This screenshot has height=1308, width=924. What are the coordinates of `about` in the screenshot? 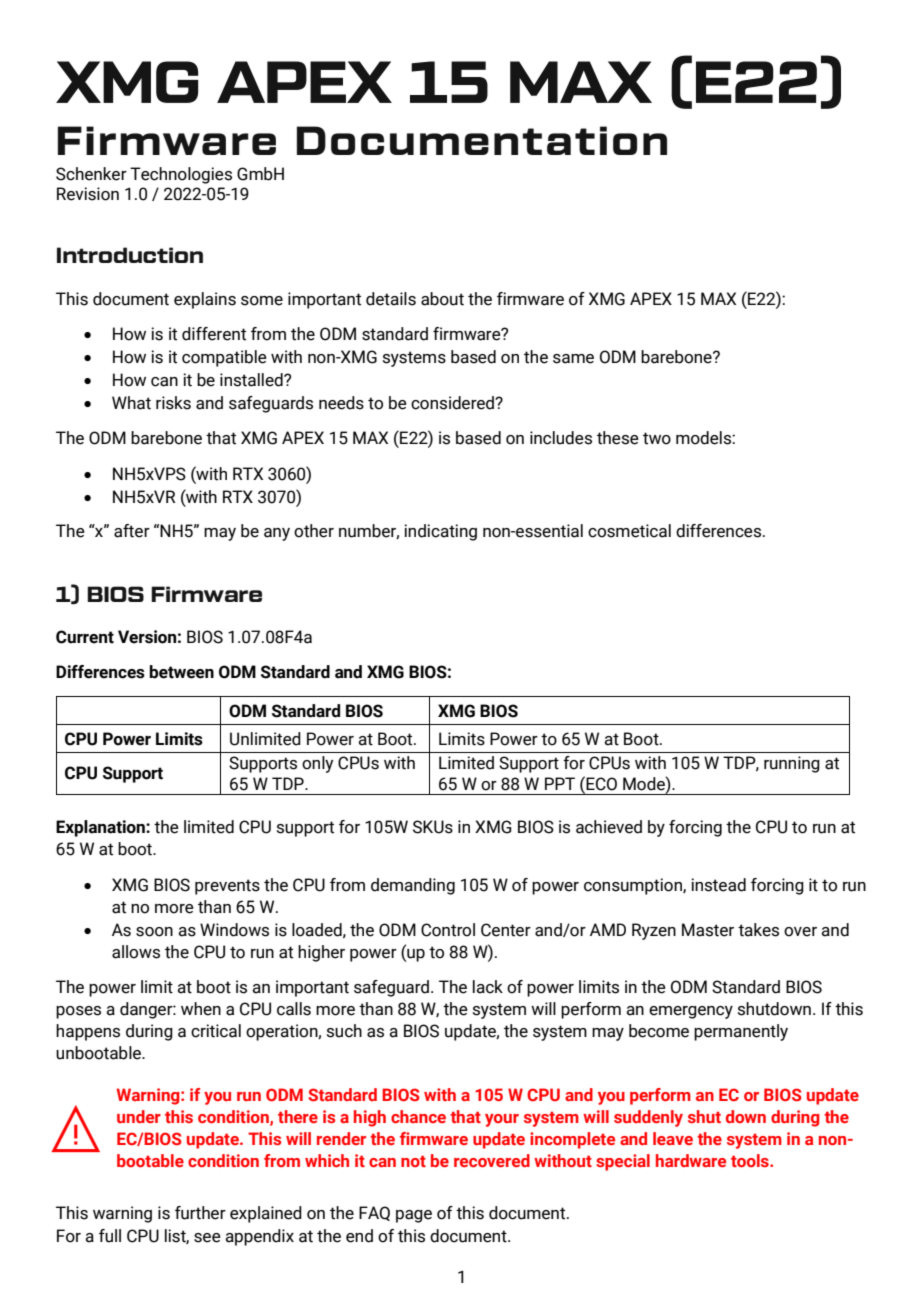 It's located at (442, 299).
